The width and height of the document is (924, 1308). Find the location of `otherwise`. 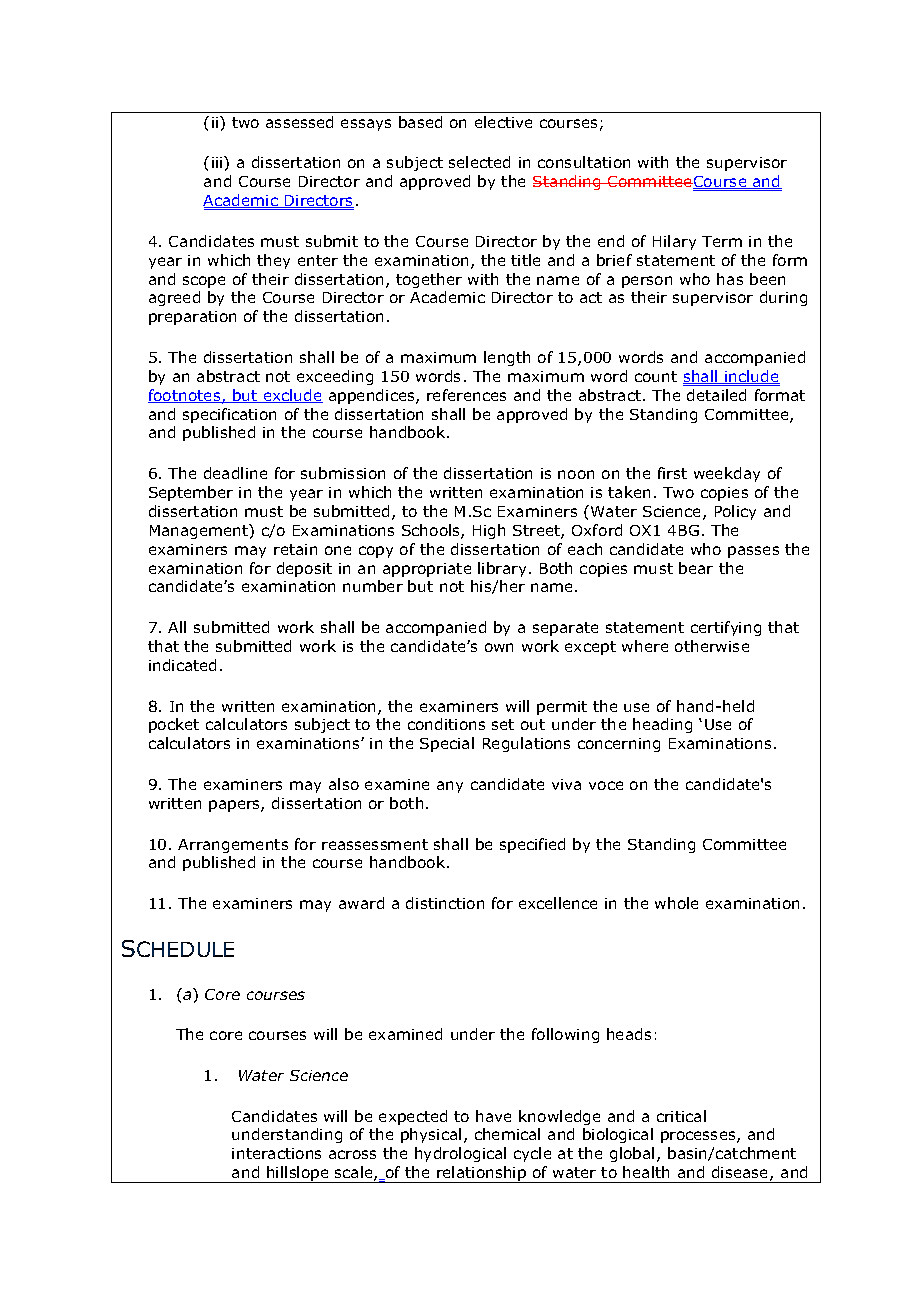

otherwise is located at coordinates (712, 646).
